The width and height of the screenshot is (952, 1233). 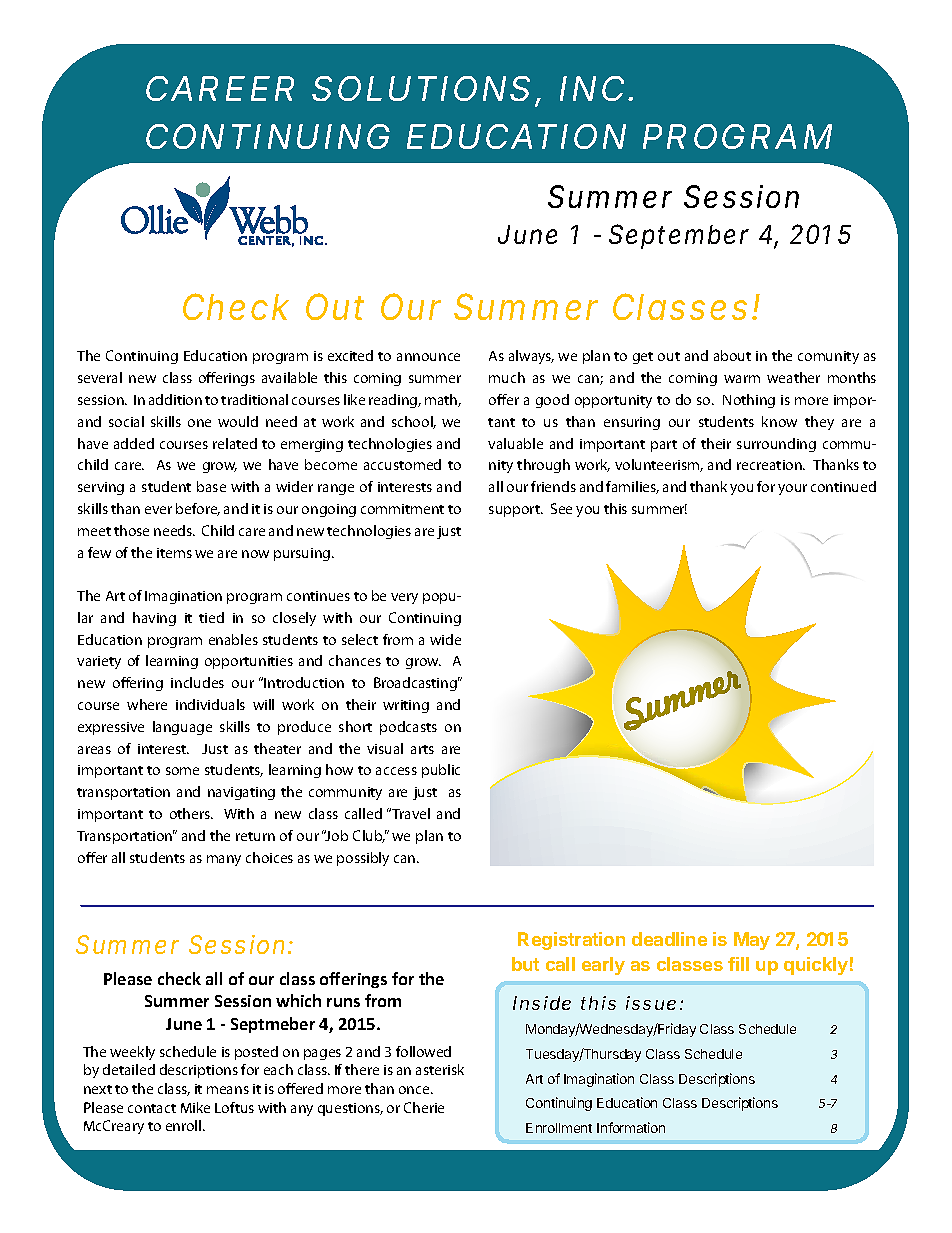 What do you see at coordinates (732, 355) in the screenshot?
I see `about` at bounding box center [732, 355].
